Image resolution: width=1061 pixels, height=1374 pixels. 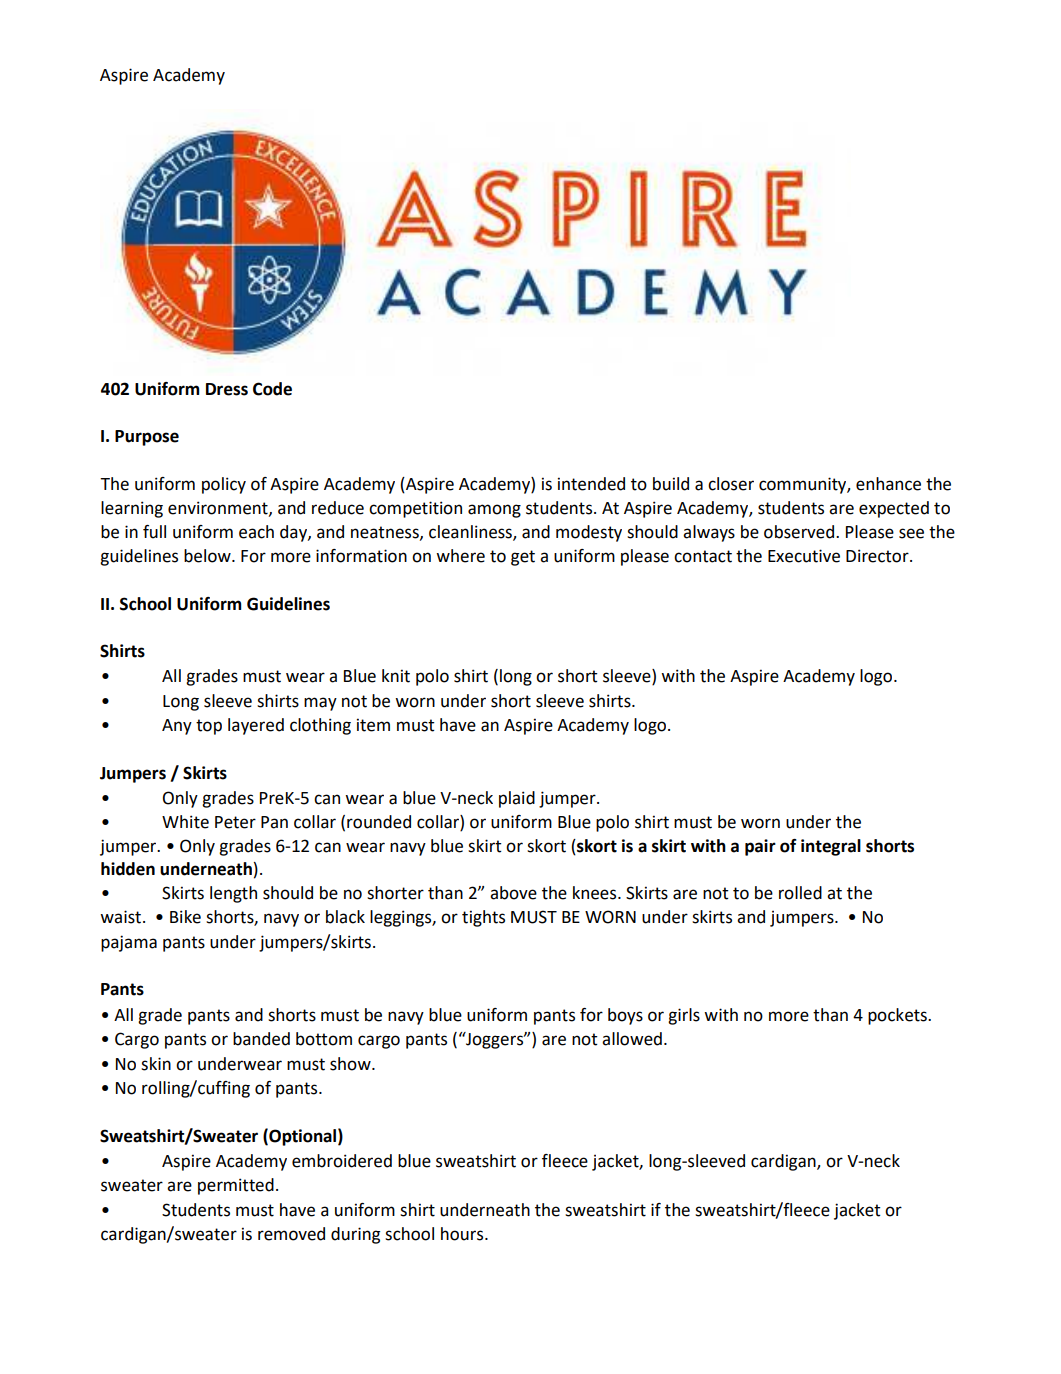 I want to click on intended, so click(x=591, y=484).
